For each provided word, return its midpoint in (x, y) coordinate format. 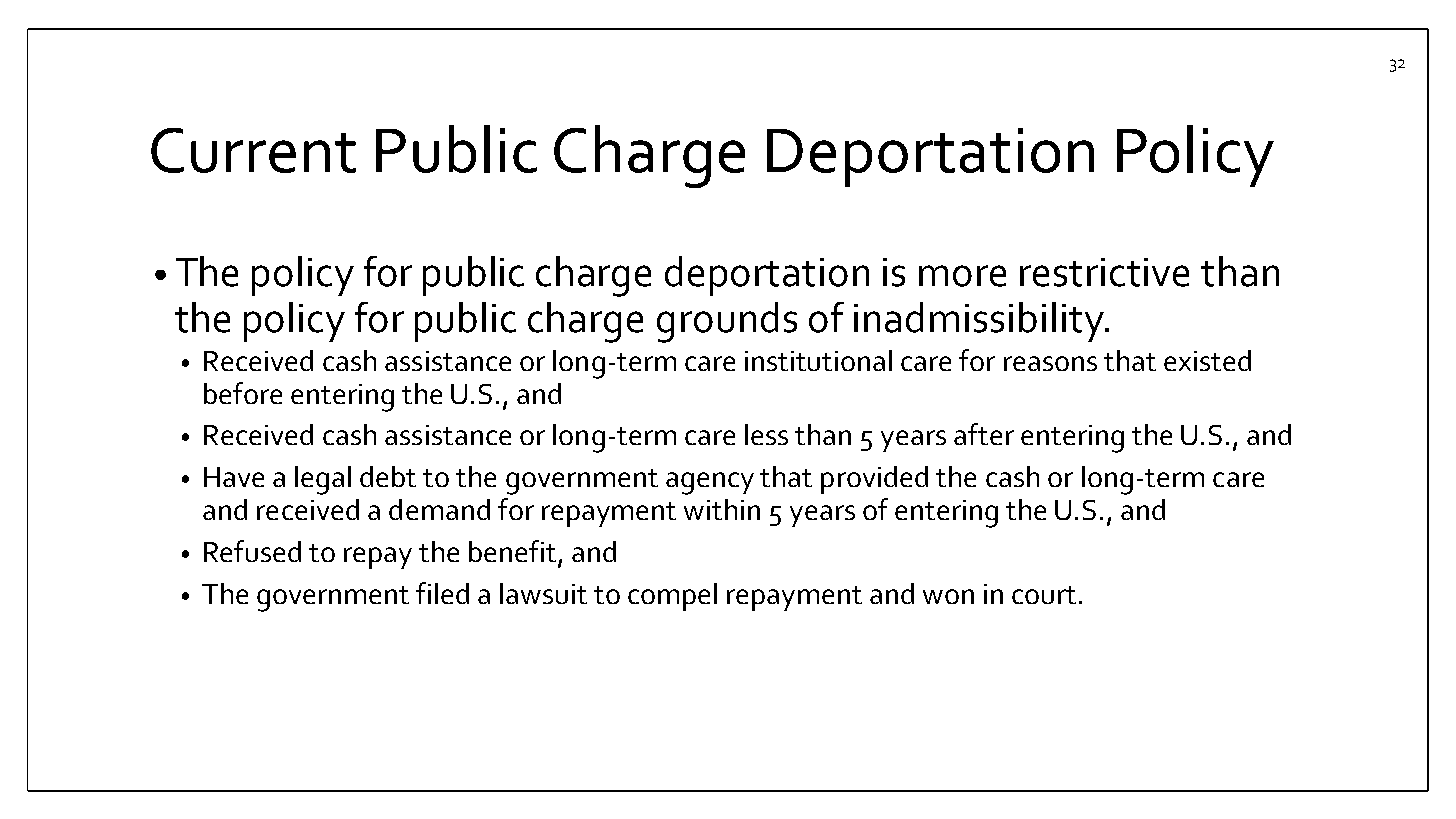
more (962, 276)
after (984, 434)
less (766, 434)
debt (388, 476)
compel (672, 597)
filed (442, 593)
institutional (818, 360)
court (1044, 595)
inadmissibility (980, 322)
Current (253, 150)
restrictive (1104, 272)
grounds (727, 322)
